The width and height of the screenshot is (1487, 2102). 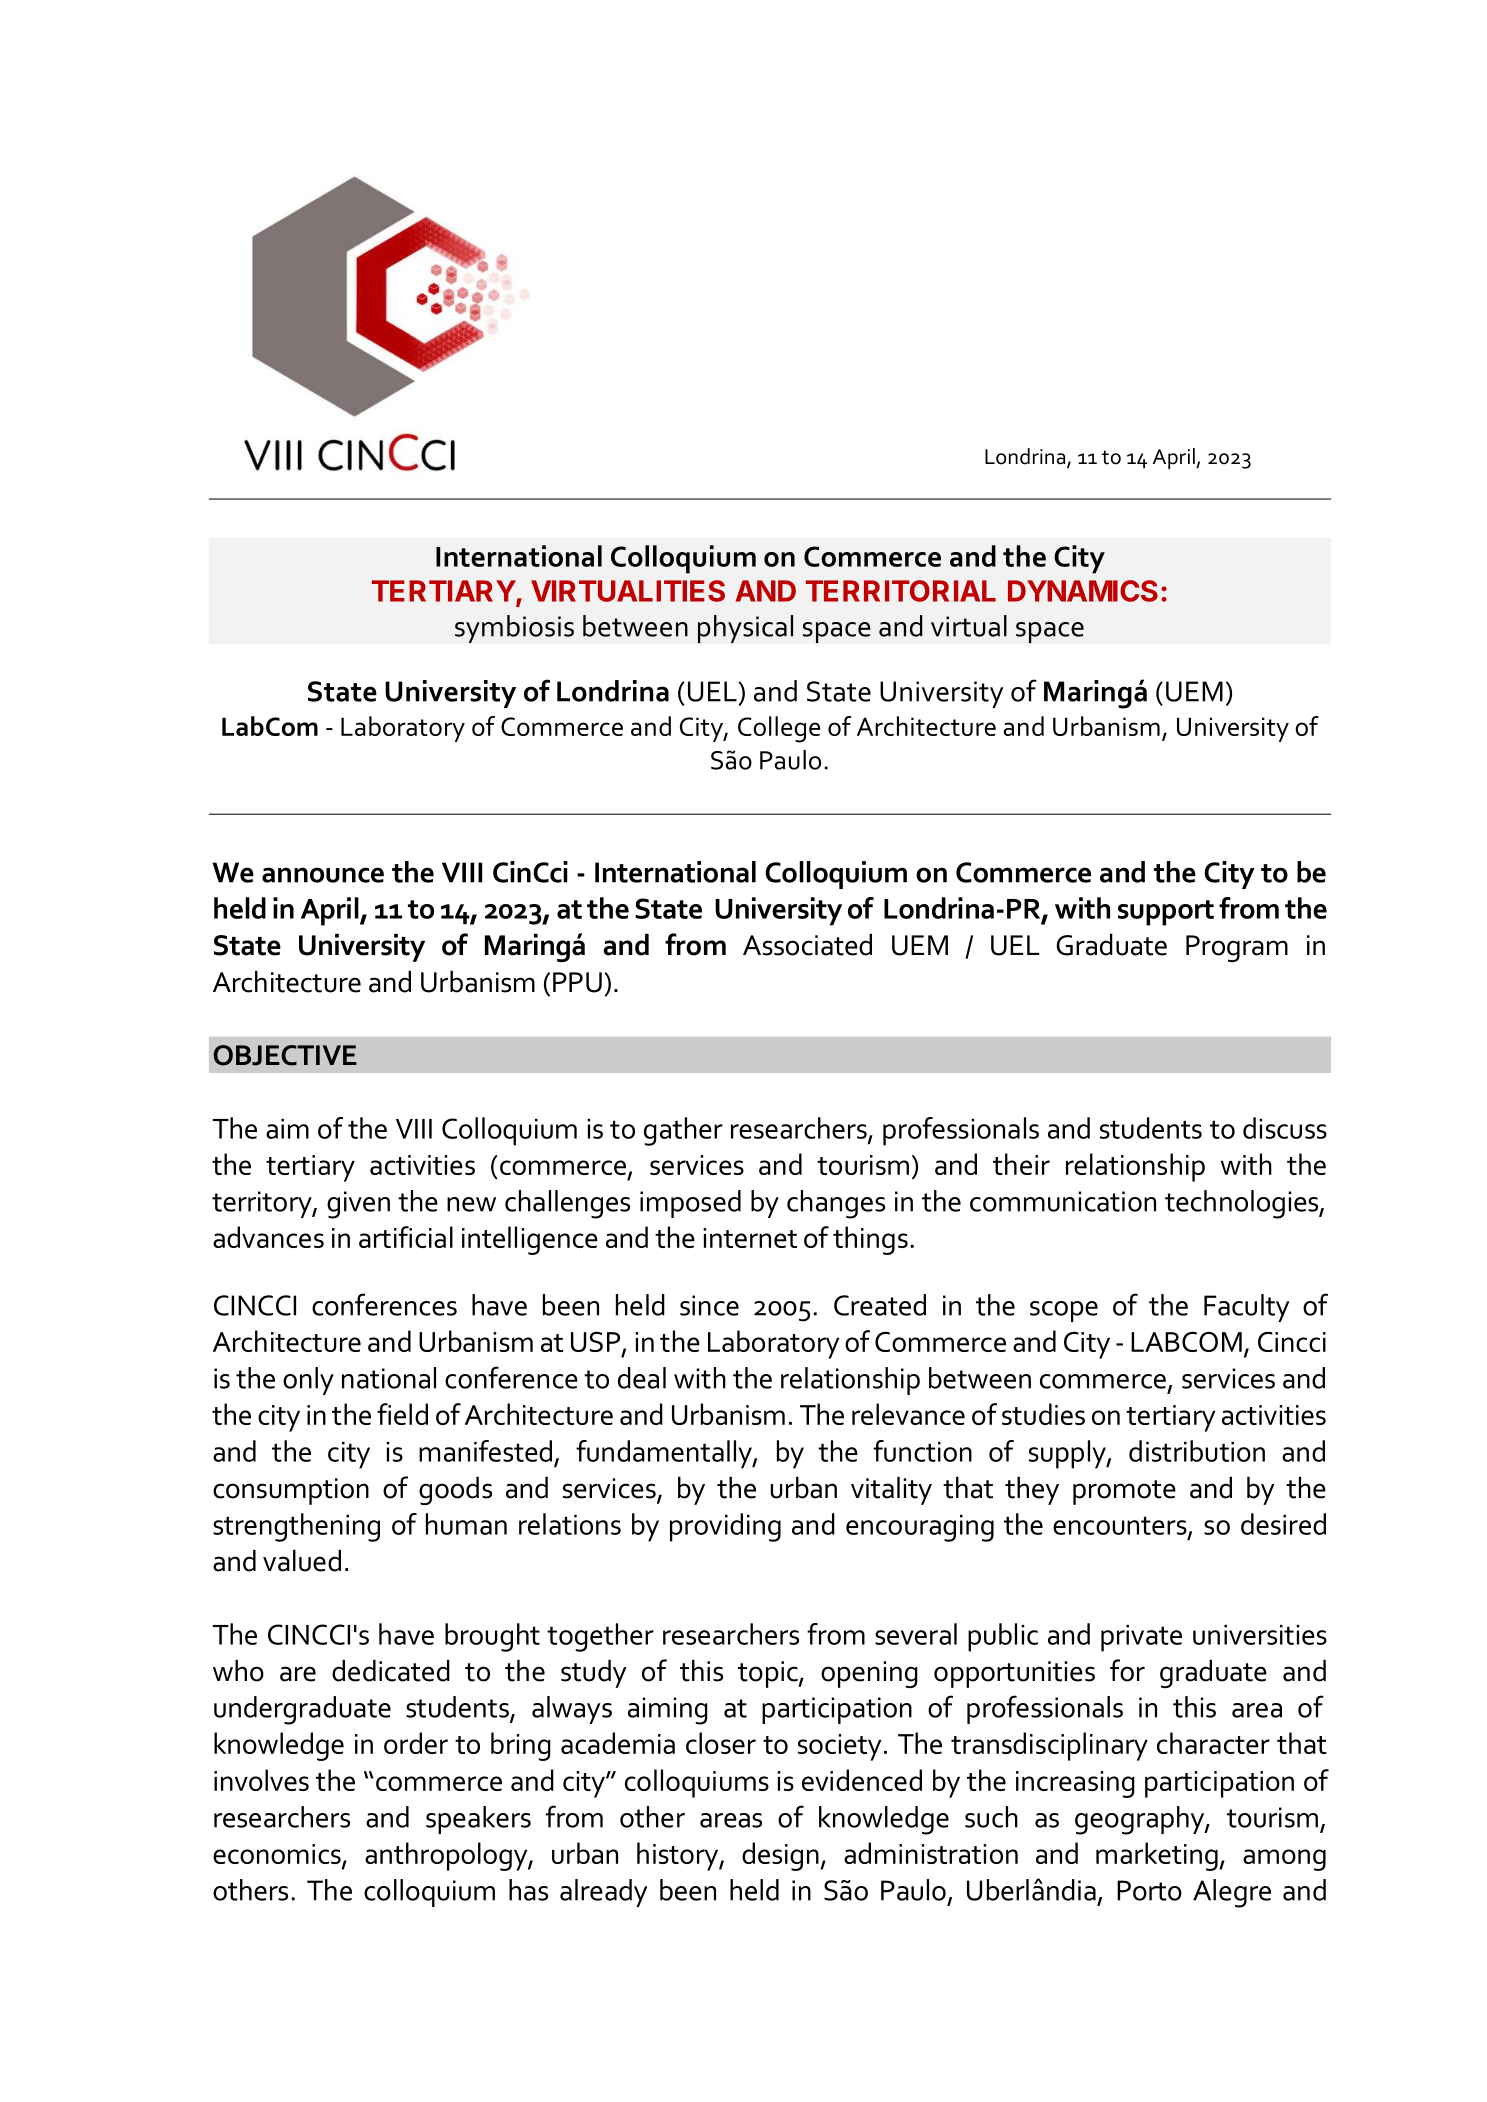 I want to click on field, so click(x=402, y=1414).
